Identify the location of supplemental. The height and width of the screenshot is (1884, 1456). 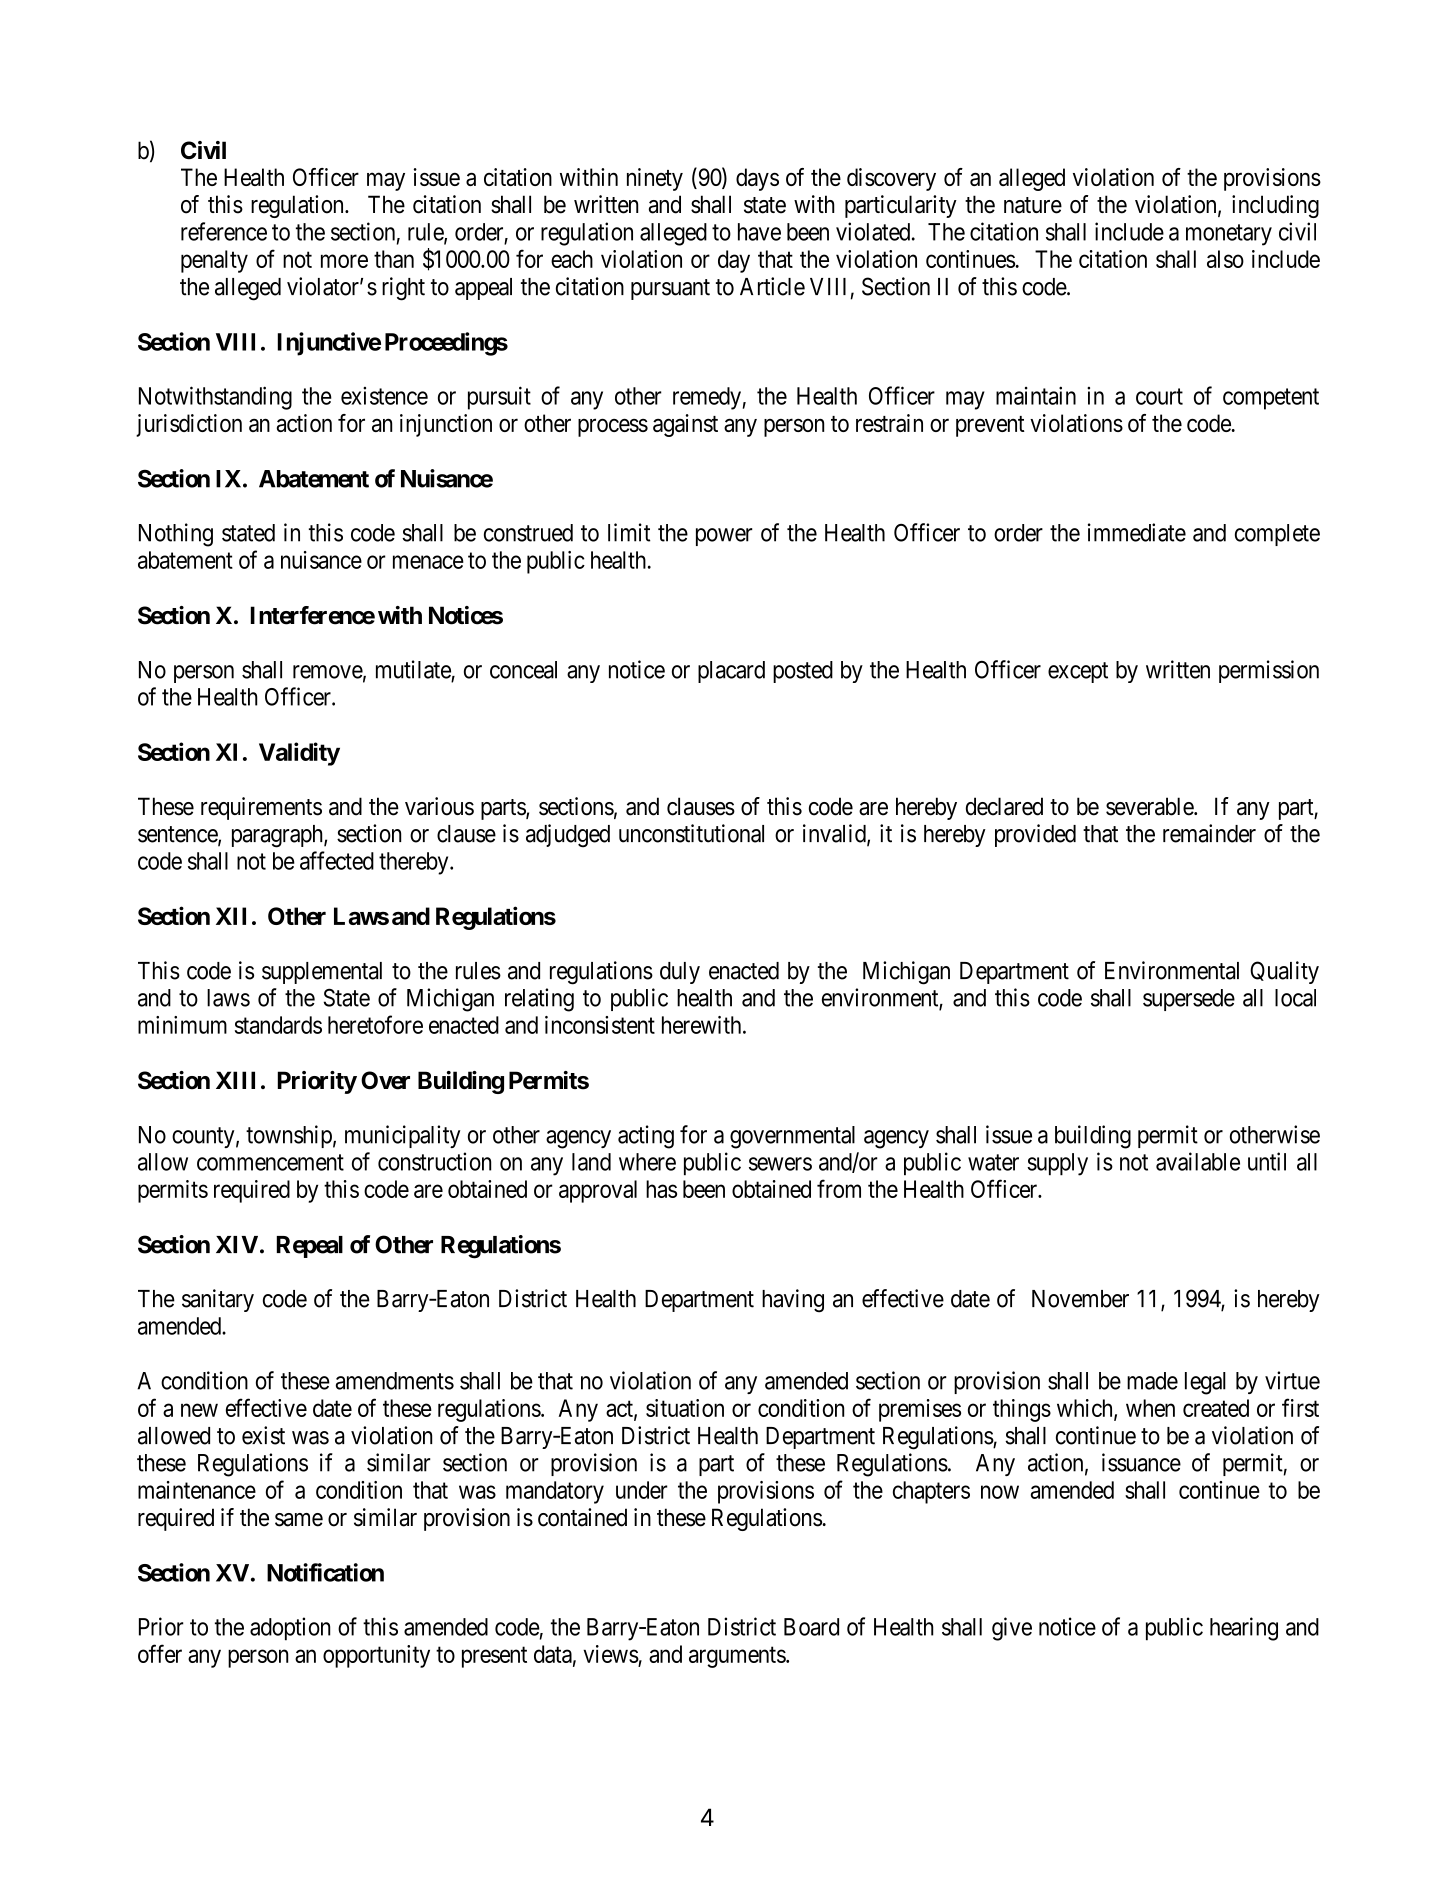
(322, 973).
